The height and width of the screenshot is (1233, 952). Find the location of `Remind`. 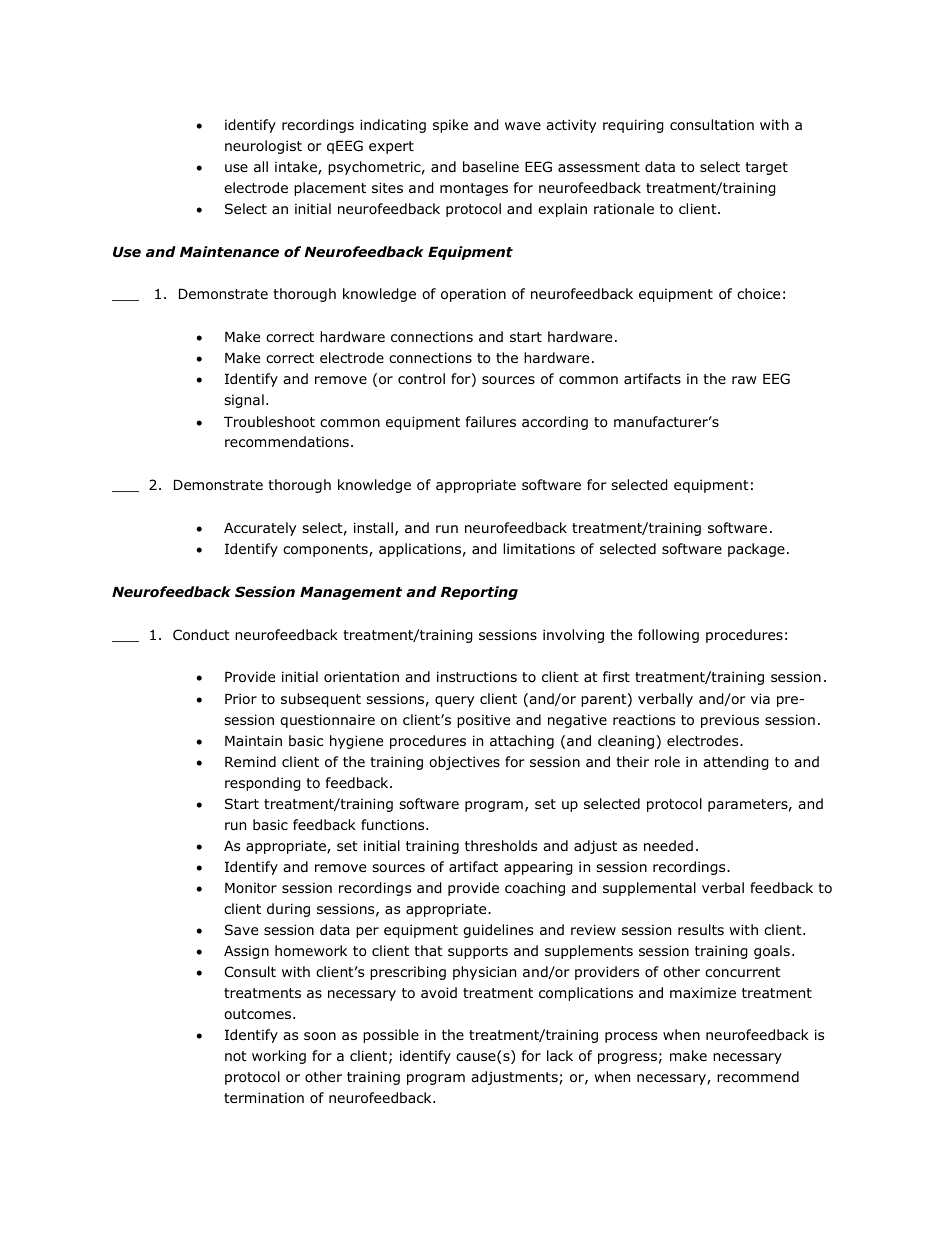

Remind is located at coordinates (250, 761).
